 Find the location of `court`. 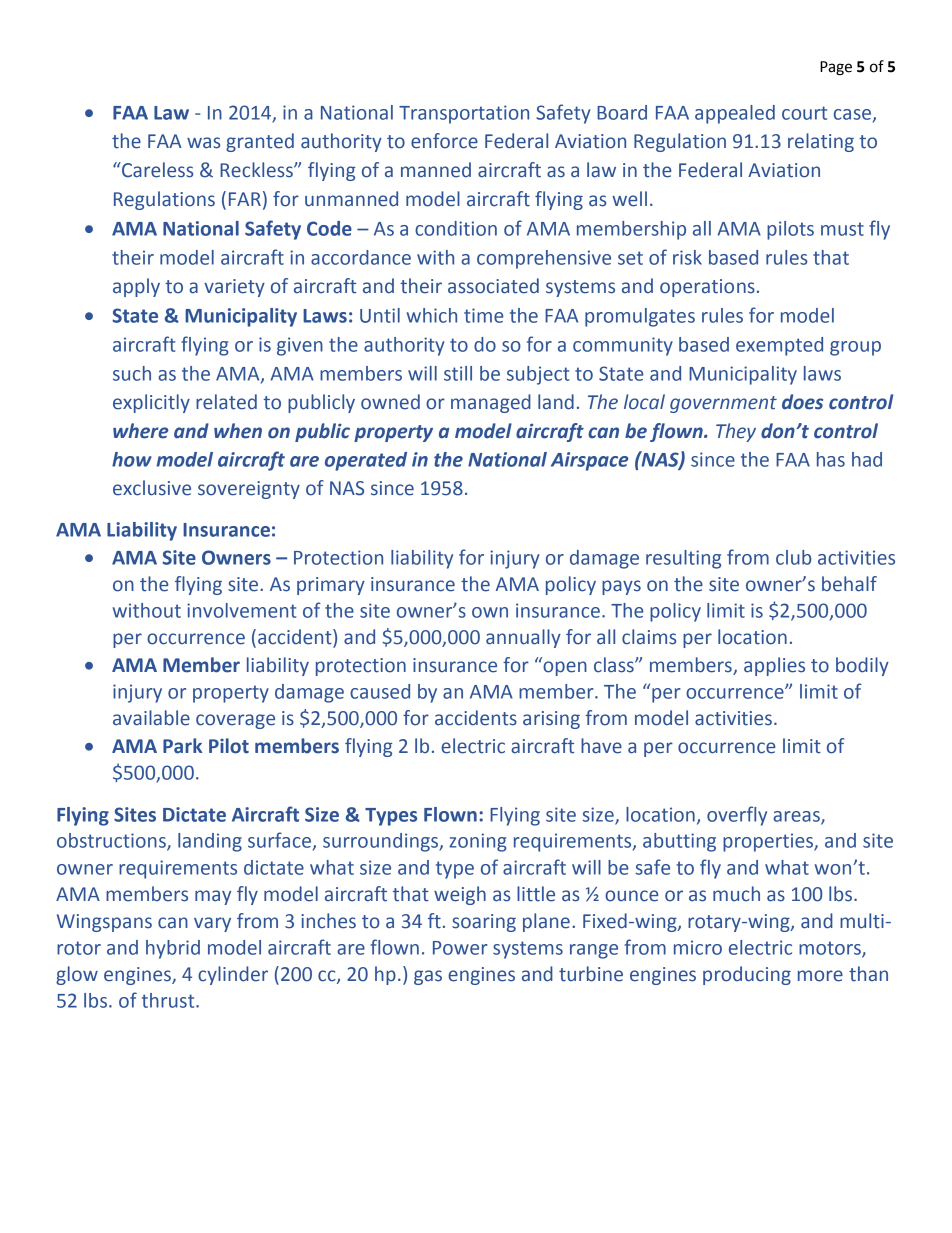

court is located at coordinates (804, 113).
